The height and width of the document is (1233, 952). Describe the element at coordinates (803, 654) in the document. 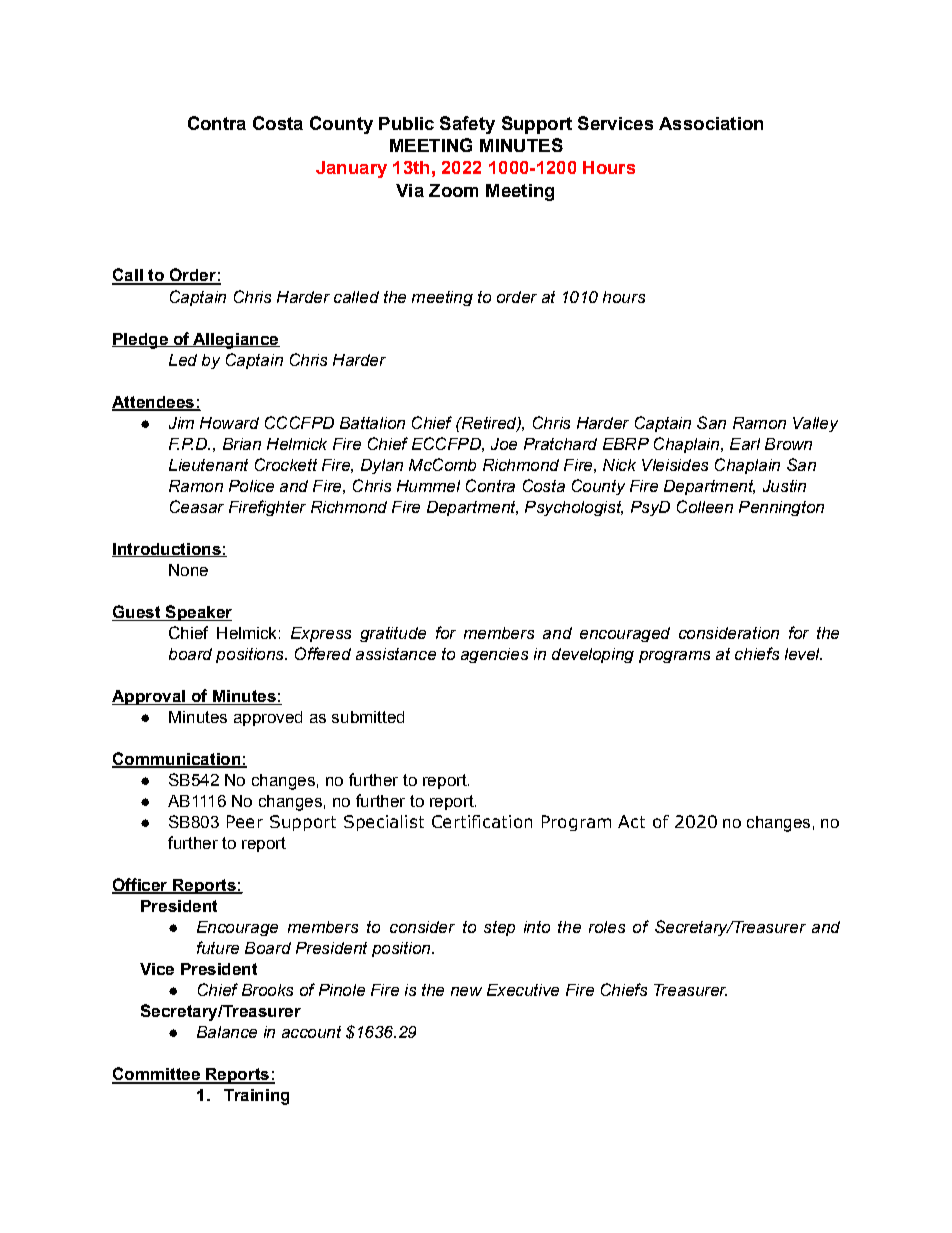

I see `level` at that location.
